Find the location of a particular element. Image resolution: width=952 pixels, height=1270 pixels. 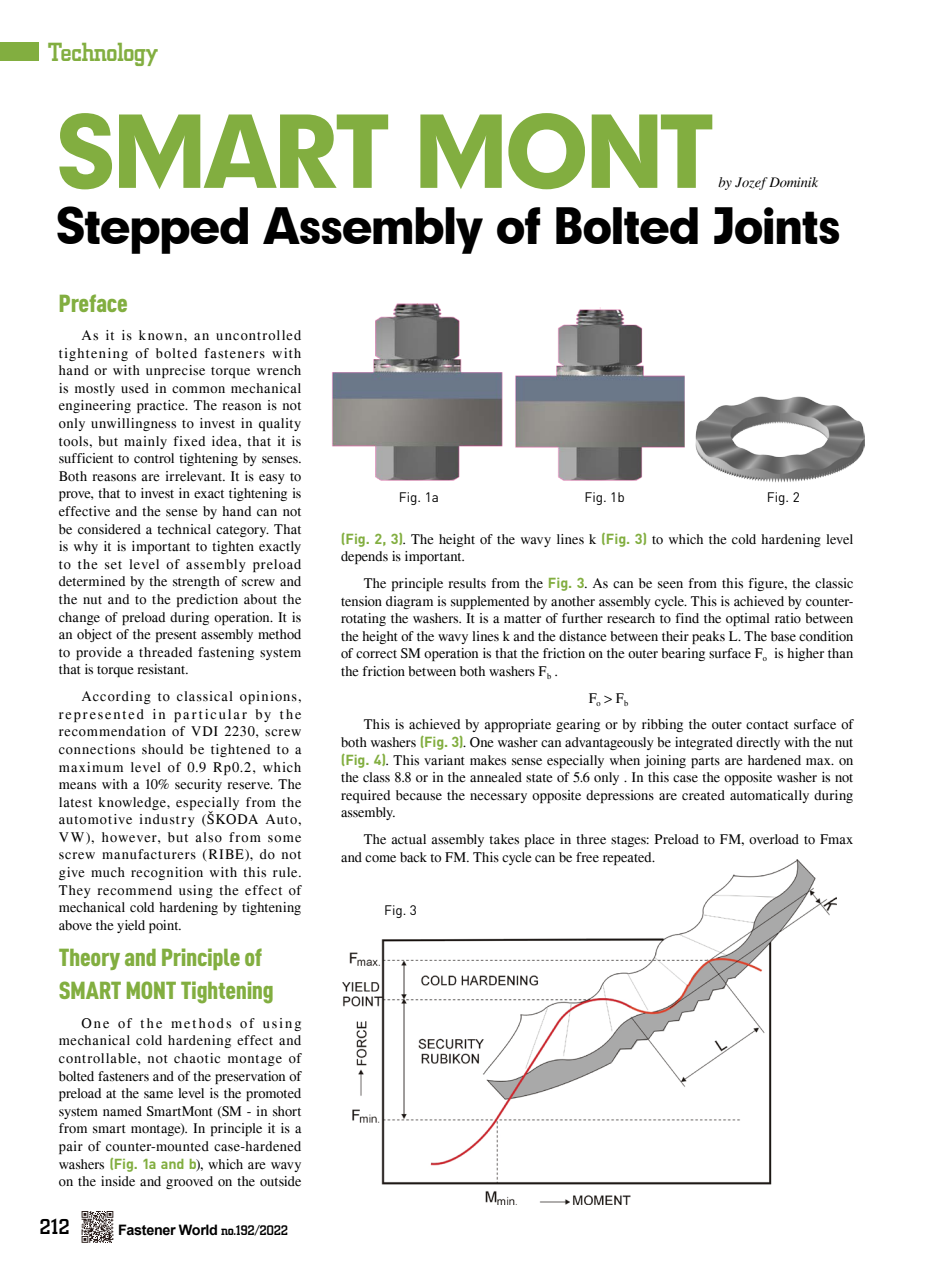

threaded is located at coordinates (165, 652).
